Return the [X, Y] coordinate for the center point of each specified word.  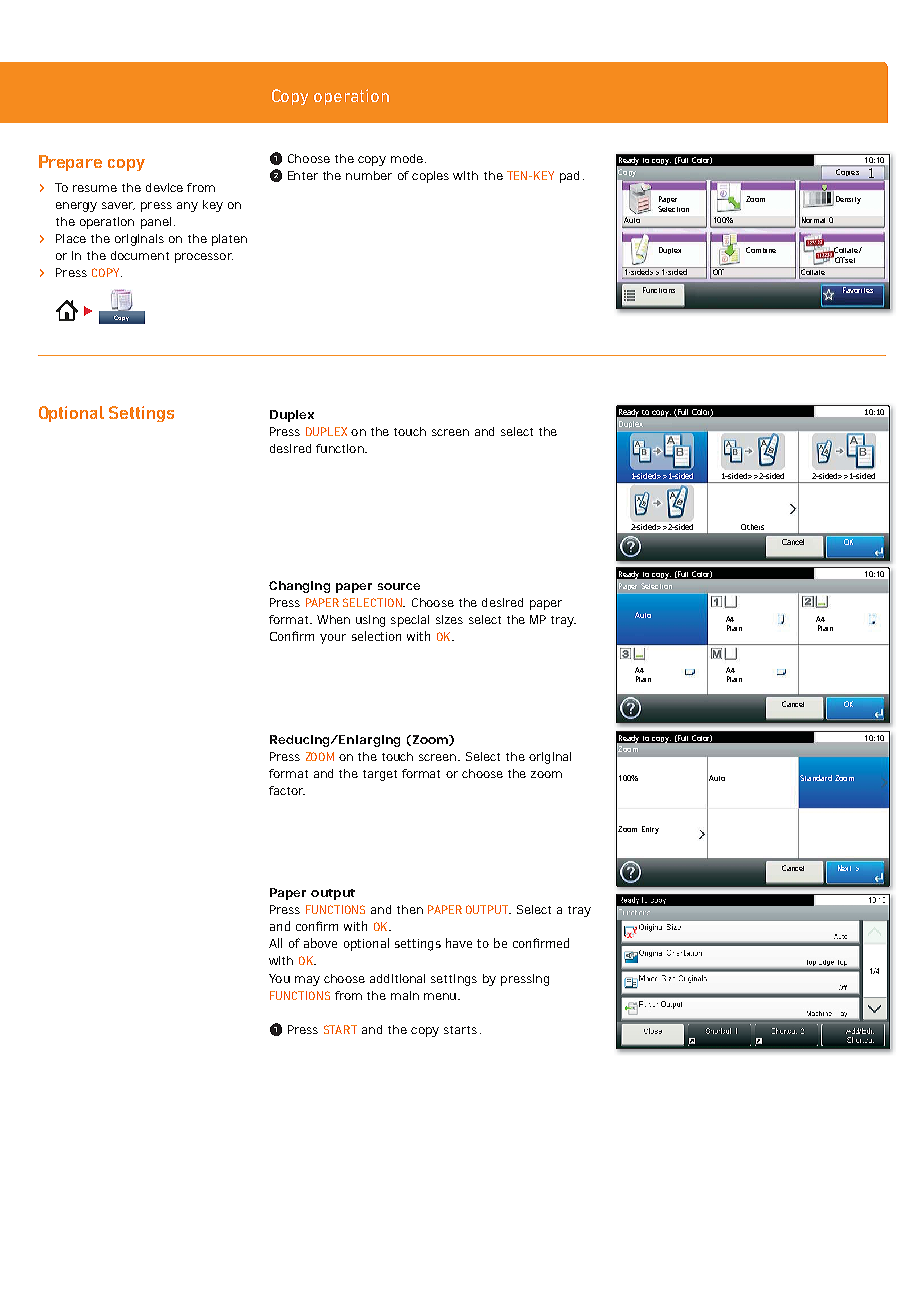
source [399, 586]
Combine [761, 250]
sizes [449, 619]
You [279, 978]
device [164, 187]
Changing [299, 587]
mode [407, 158]
